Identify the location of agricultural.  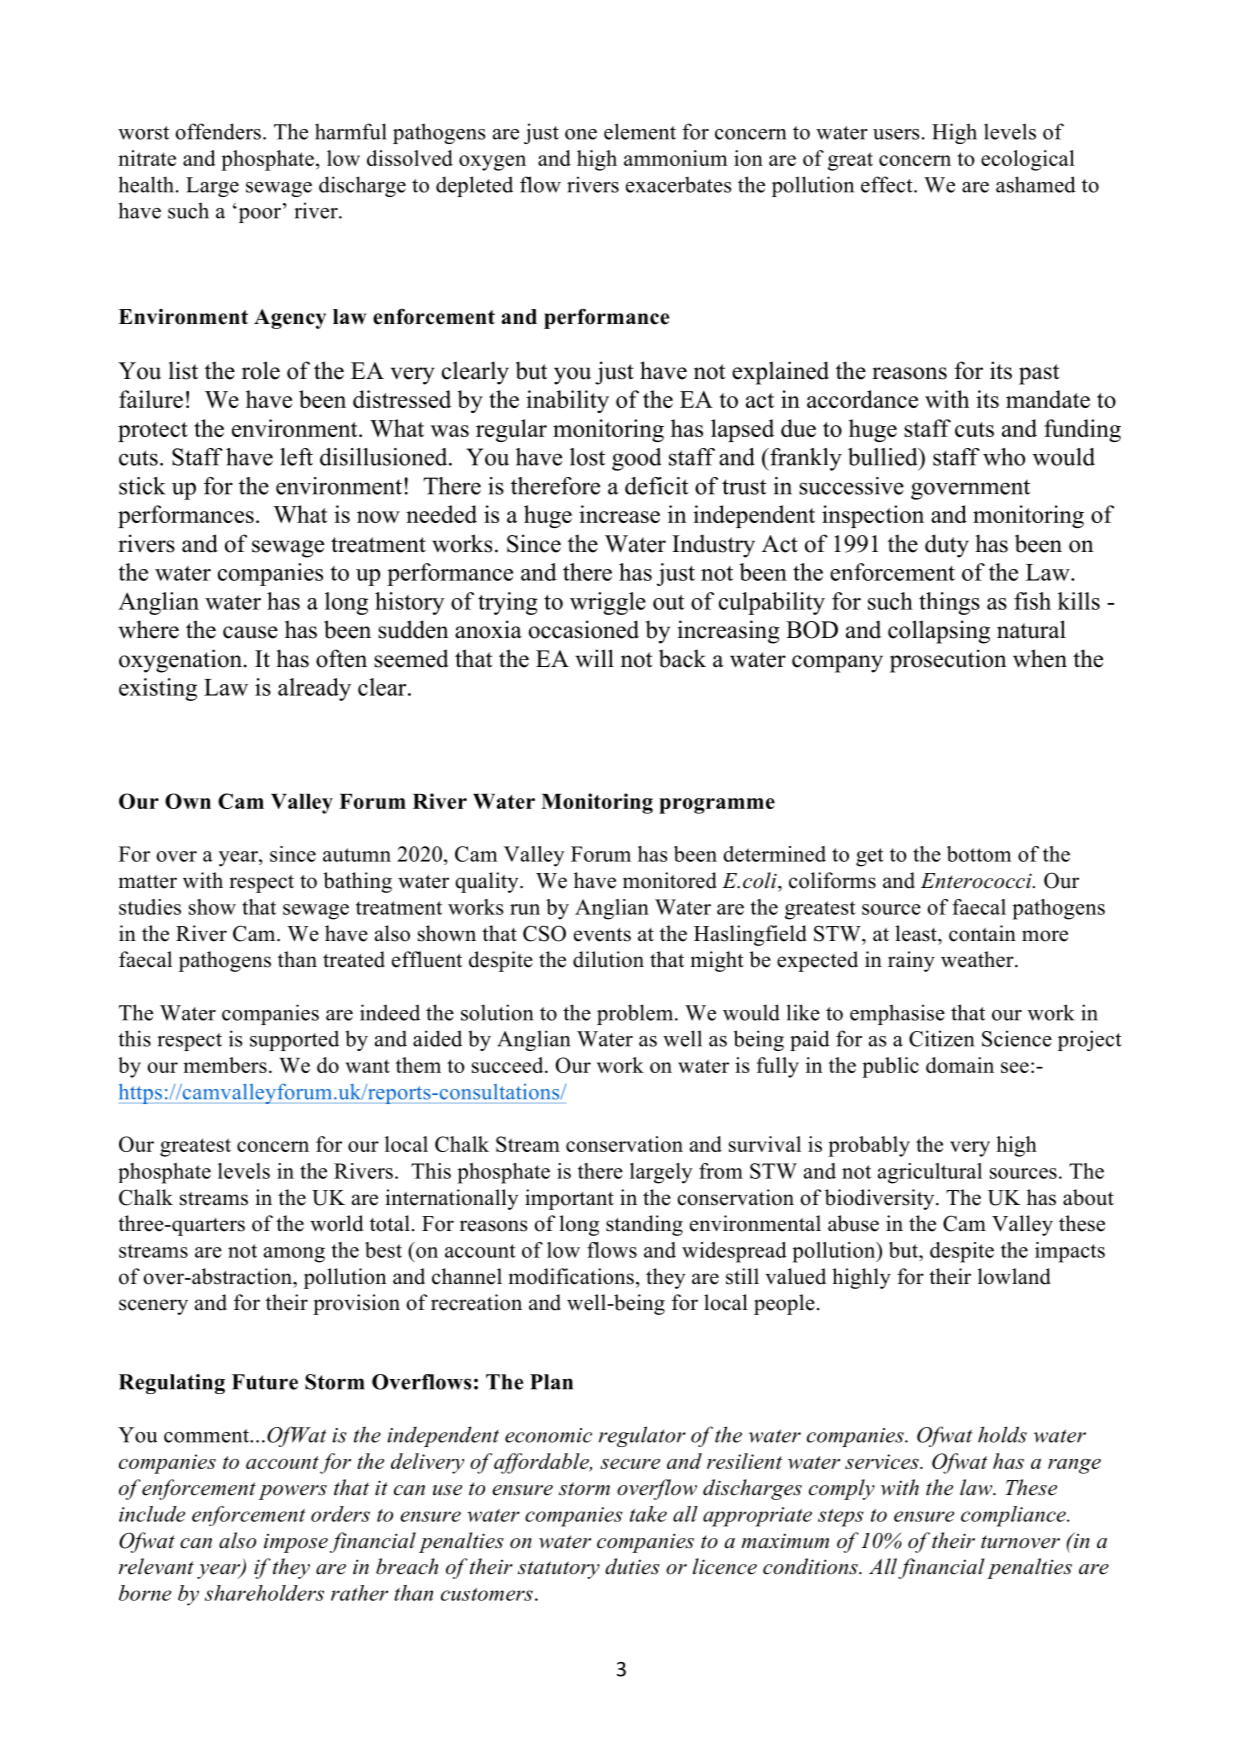
(930, 1173).
